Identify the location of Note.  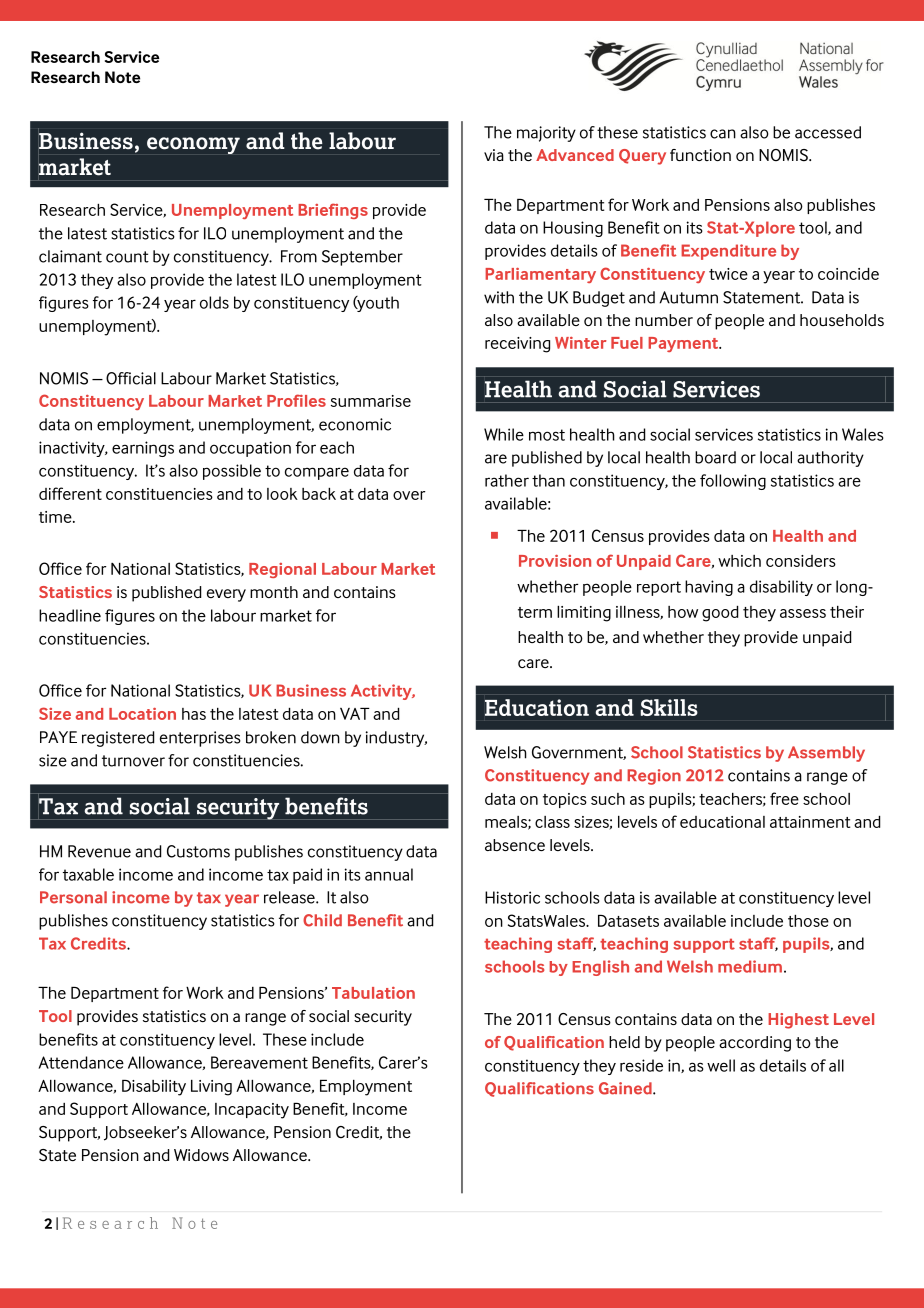
(122, 77).
